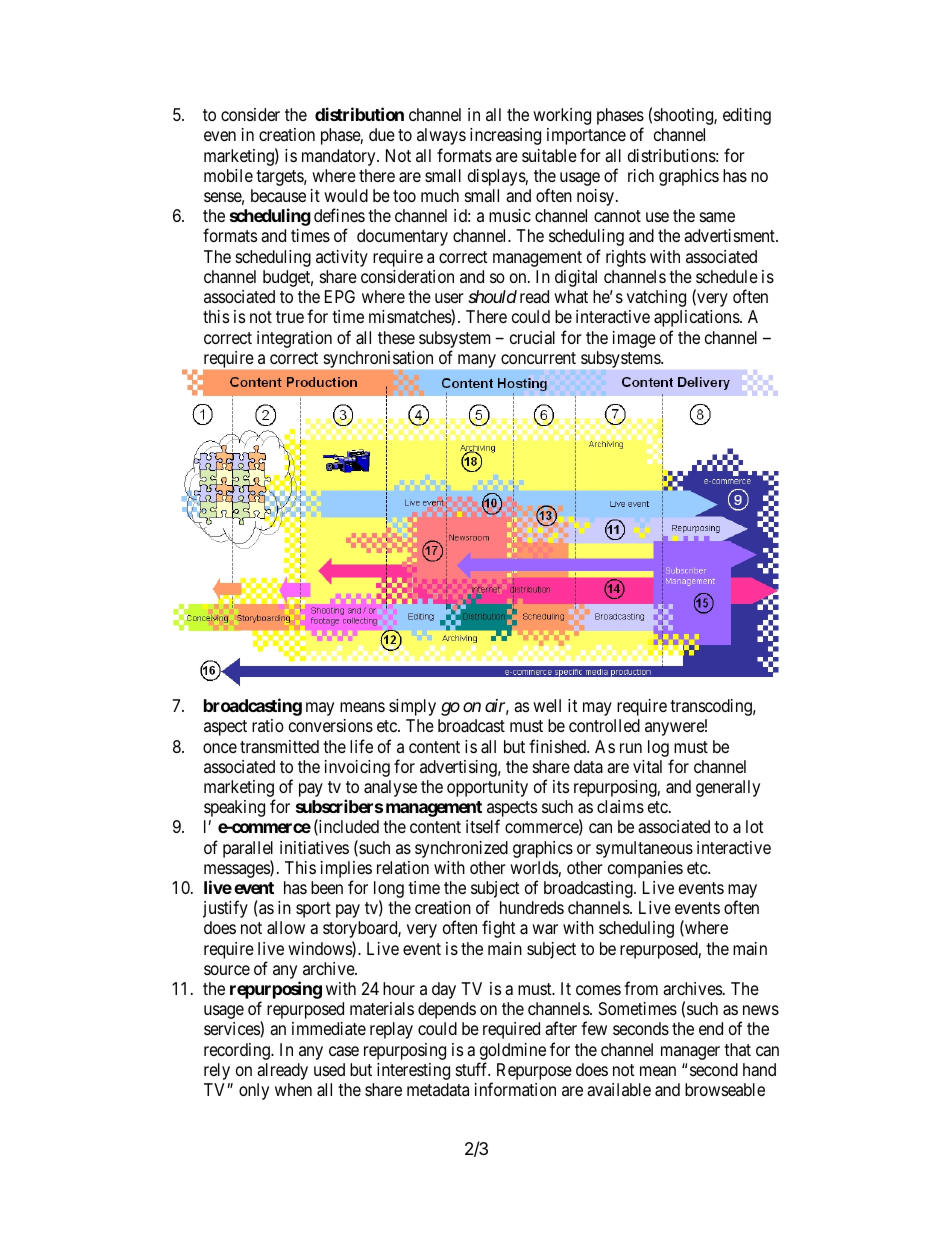 Image resolution: width=952 pixels, height=1233 pixels. What do you see at coordinates (293, 1089) in the screenshot?
I see `when` at bounding box center [293, 1089].
